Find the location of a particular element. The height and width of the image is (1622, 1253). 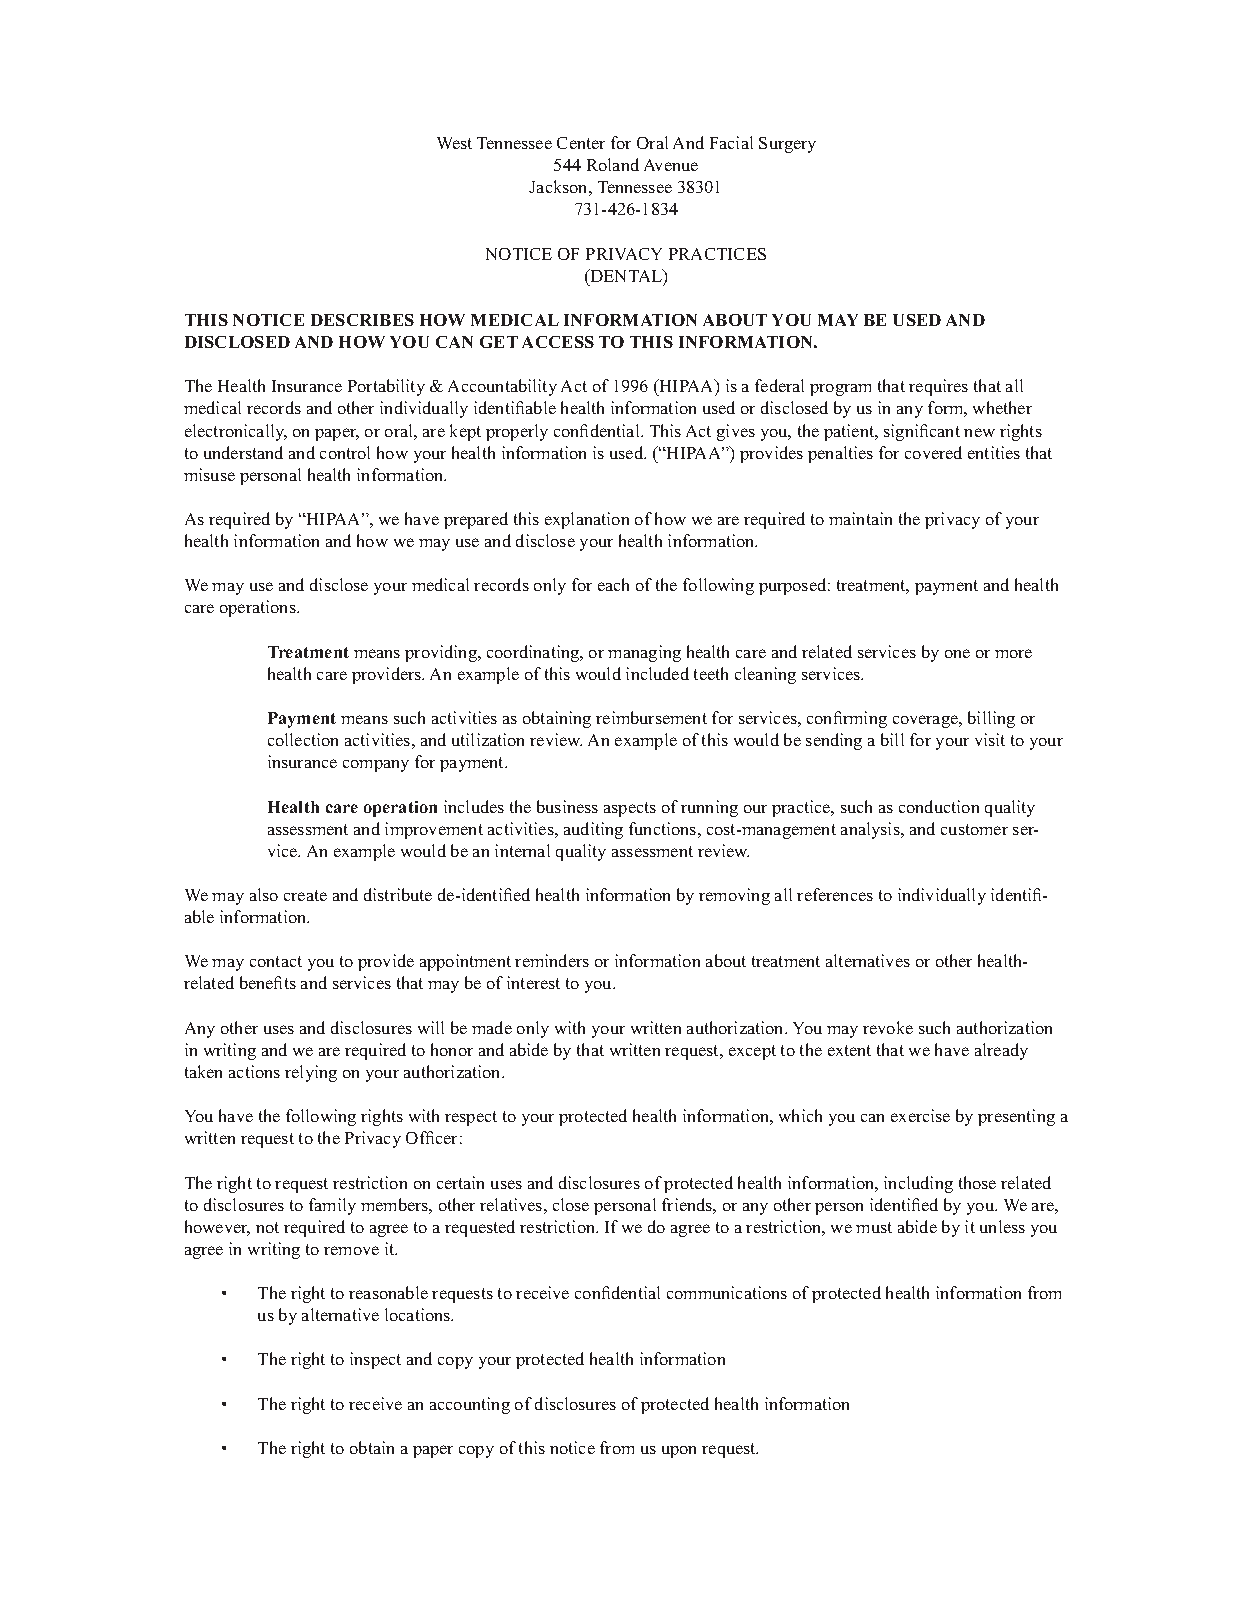

Surgery is located at coordinates (787, 145).
